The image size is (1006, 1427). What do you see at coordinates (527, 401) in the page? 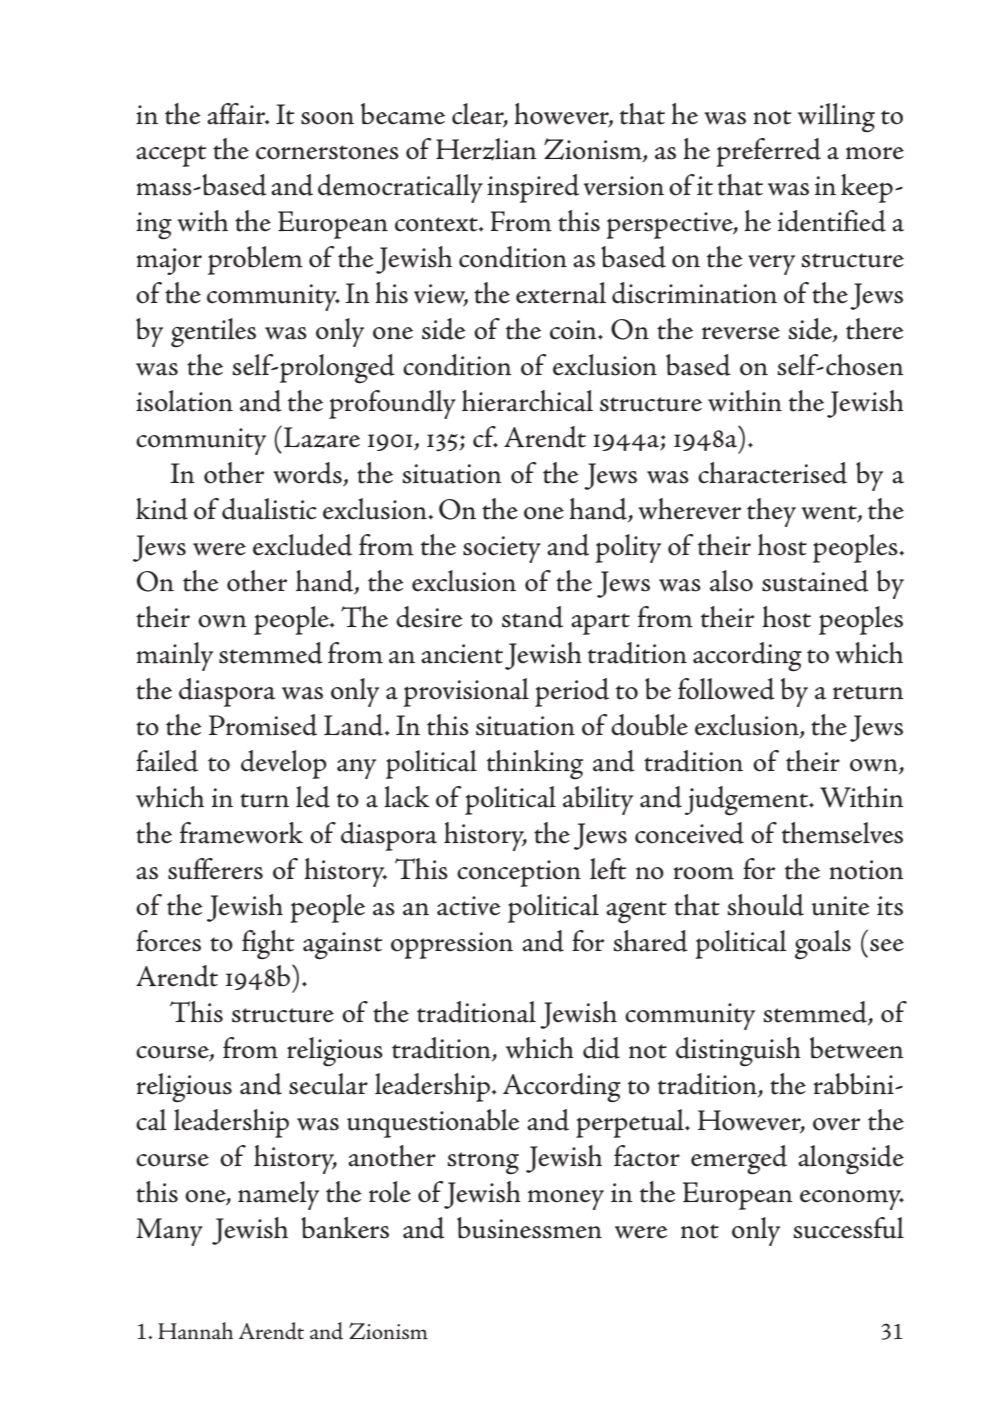
I see `hierarchical` at bounding box center [527, 401].
